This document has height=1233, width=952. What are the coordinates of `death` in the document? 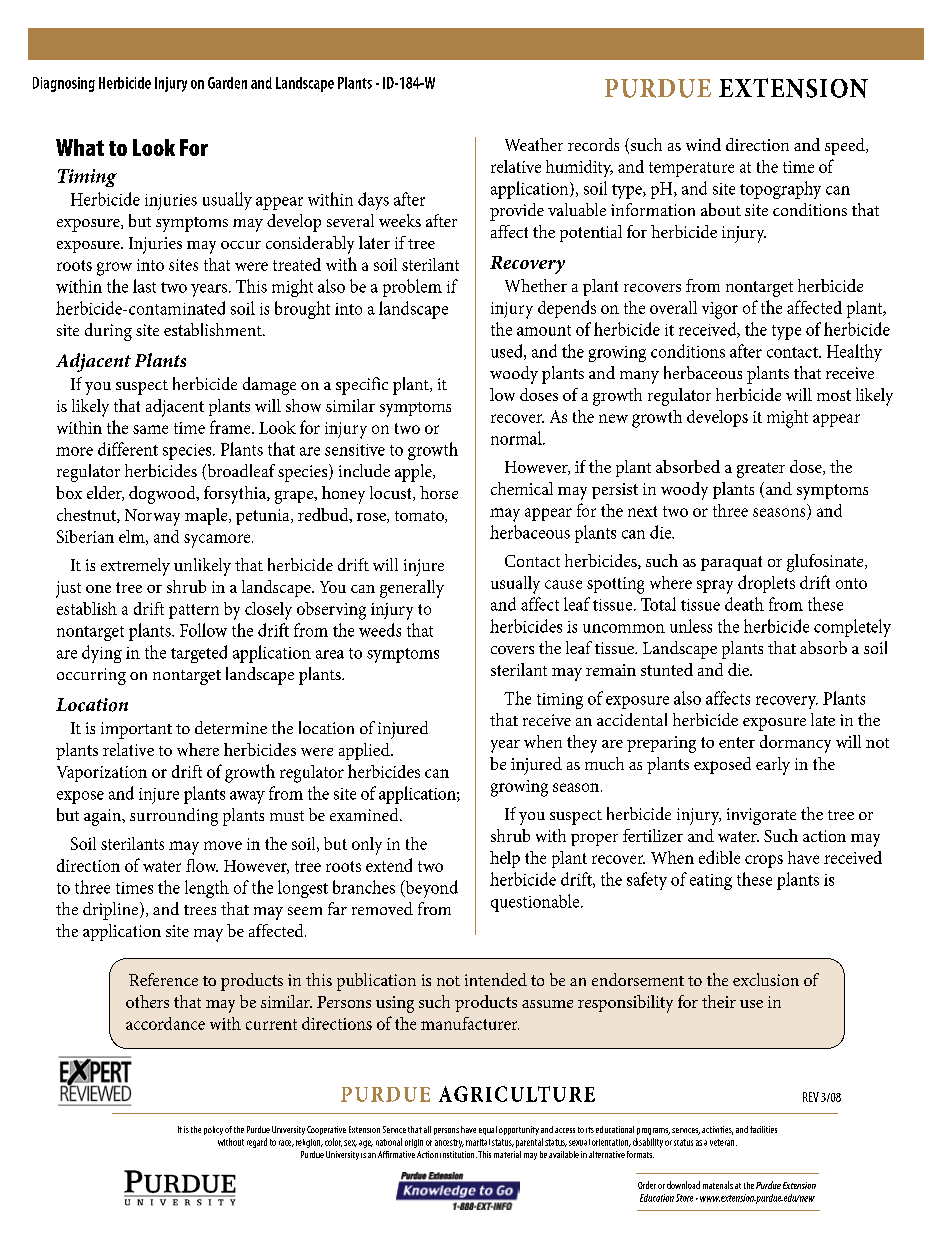 It's located at (744, 604).
